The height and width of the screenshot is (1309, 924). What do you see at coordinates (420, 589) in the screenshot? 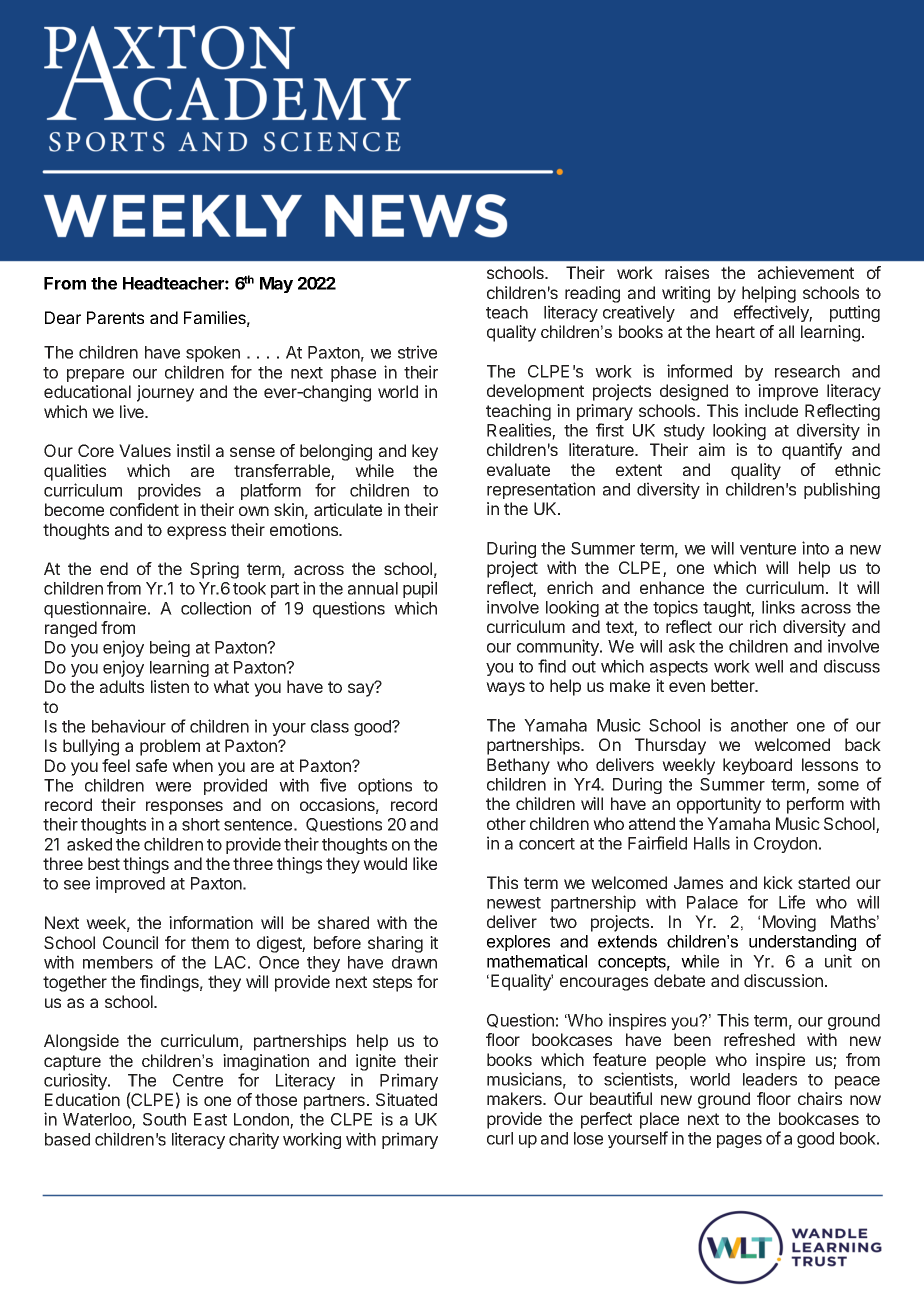
I see `pupil` at bounding box center [420, 589].
